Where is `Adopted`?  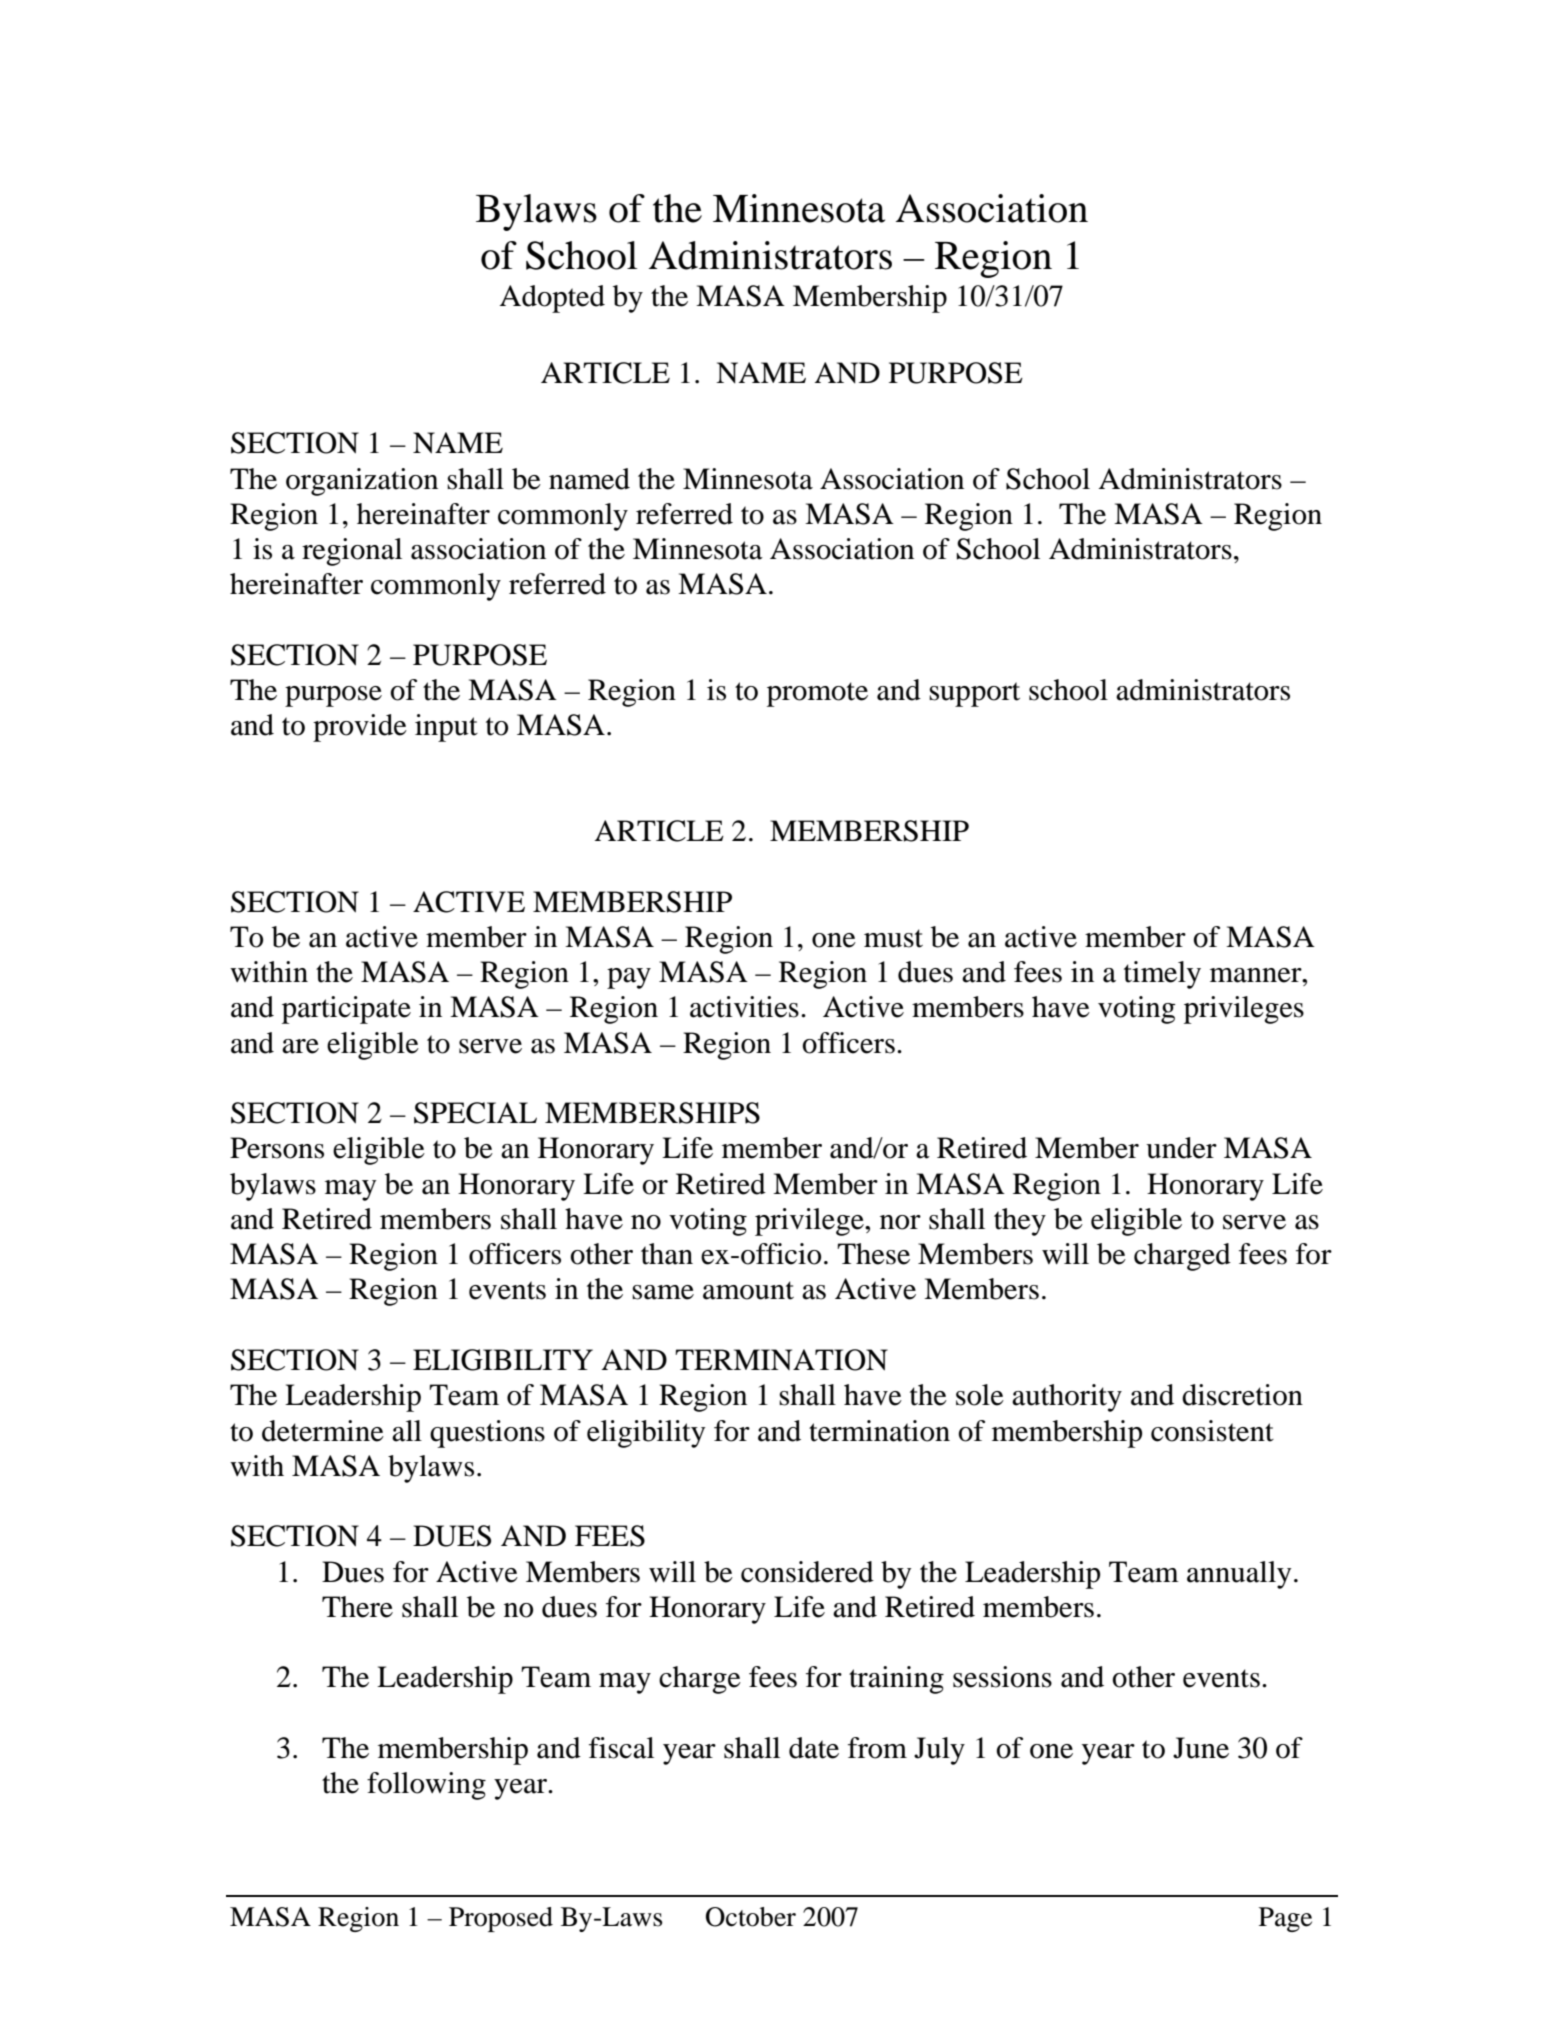
Adopted is located at coordinates (552, 299).
